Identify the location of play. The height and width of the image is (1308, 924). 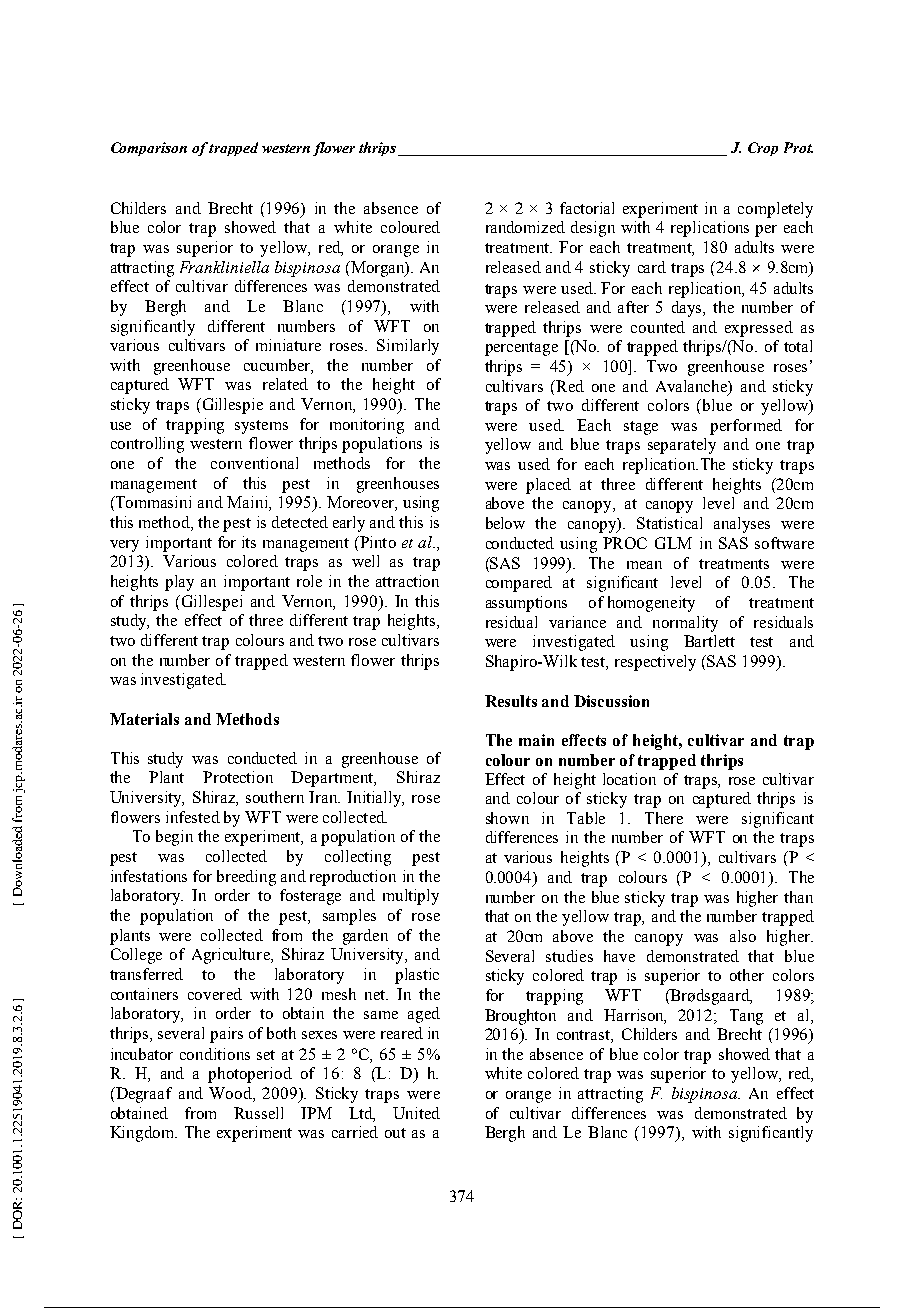
(179, 583).
